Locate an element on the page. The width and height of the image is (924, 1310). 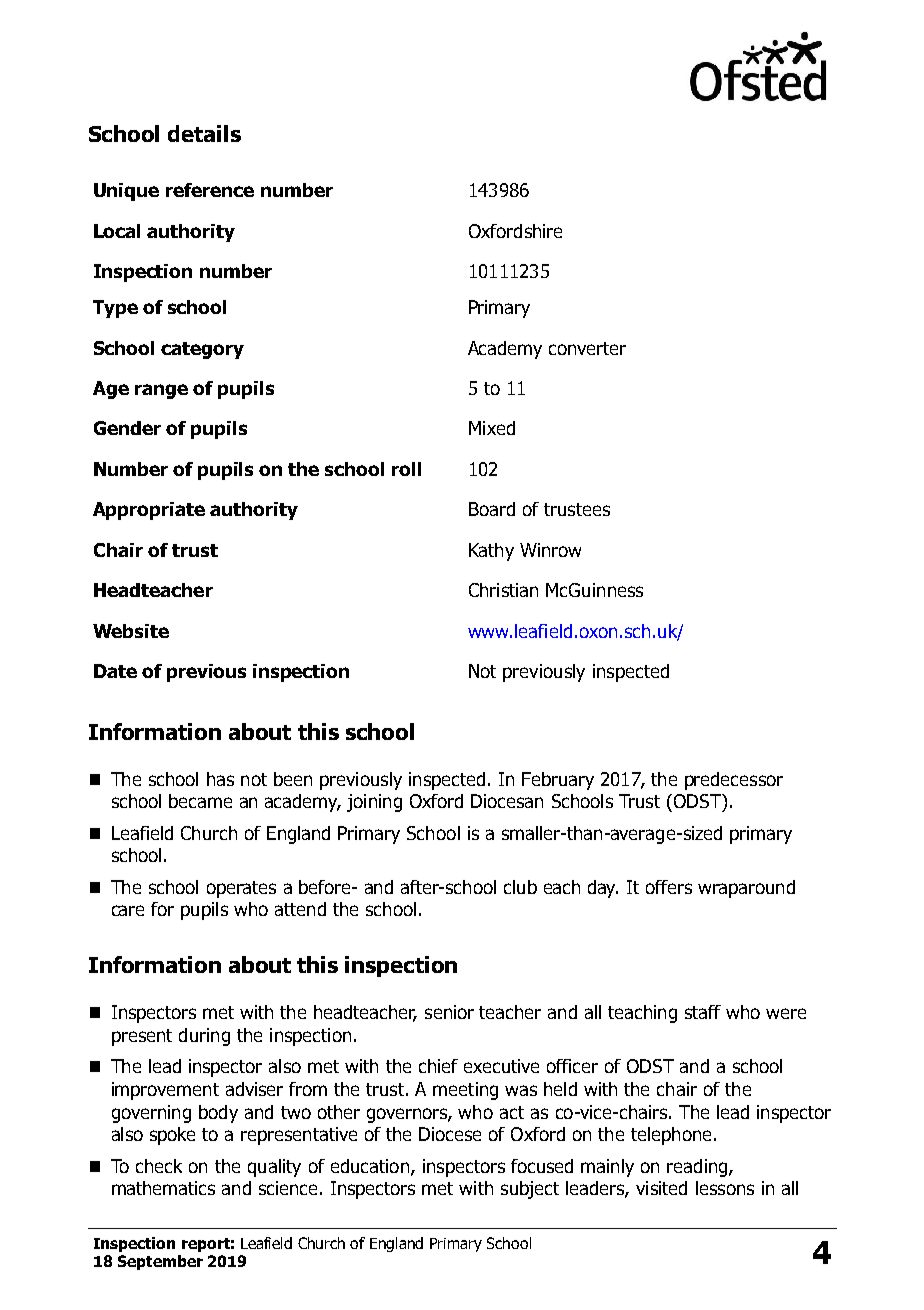
lessons is located at coordinates (725, 1188).
